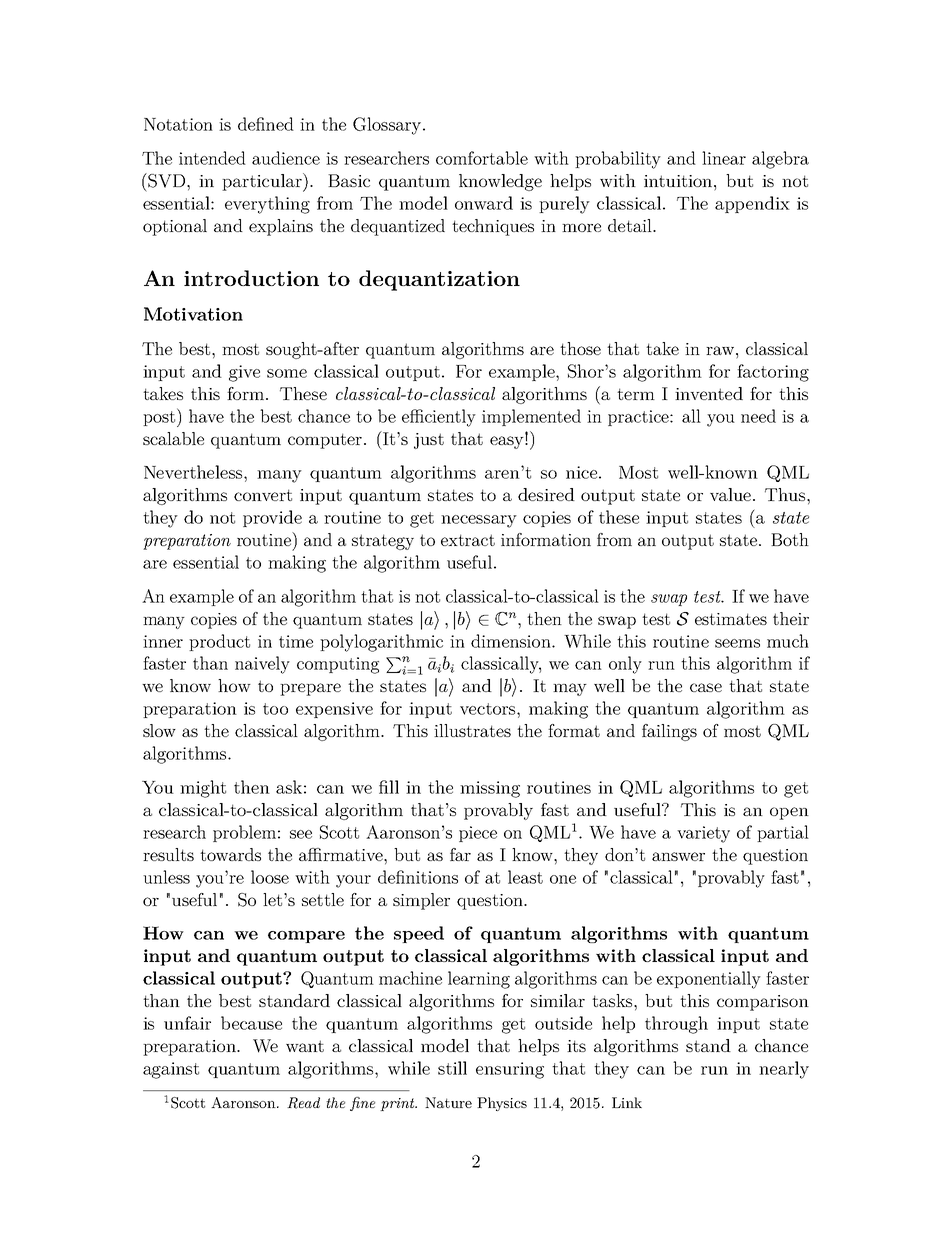 The width and height of the screenshot is (952, 1233). What do you see at coordinates (171, 1070) in the screenshot?
I see `against` at bounding box center [171, 1070].
